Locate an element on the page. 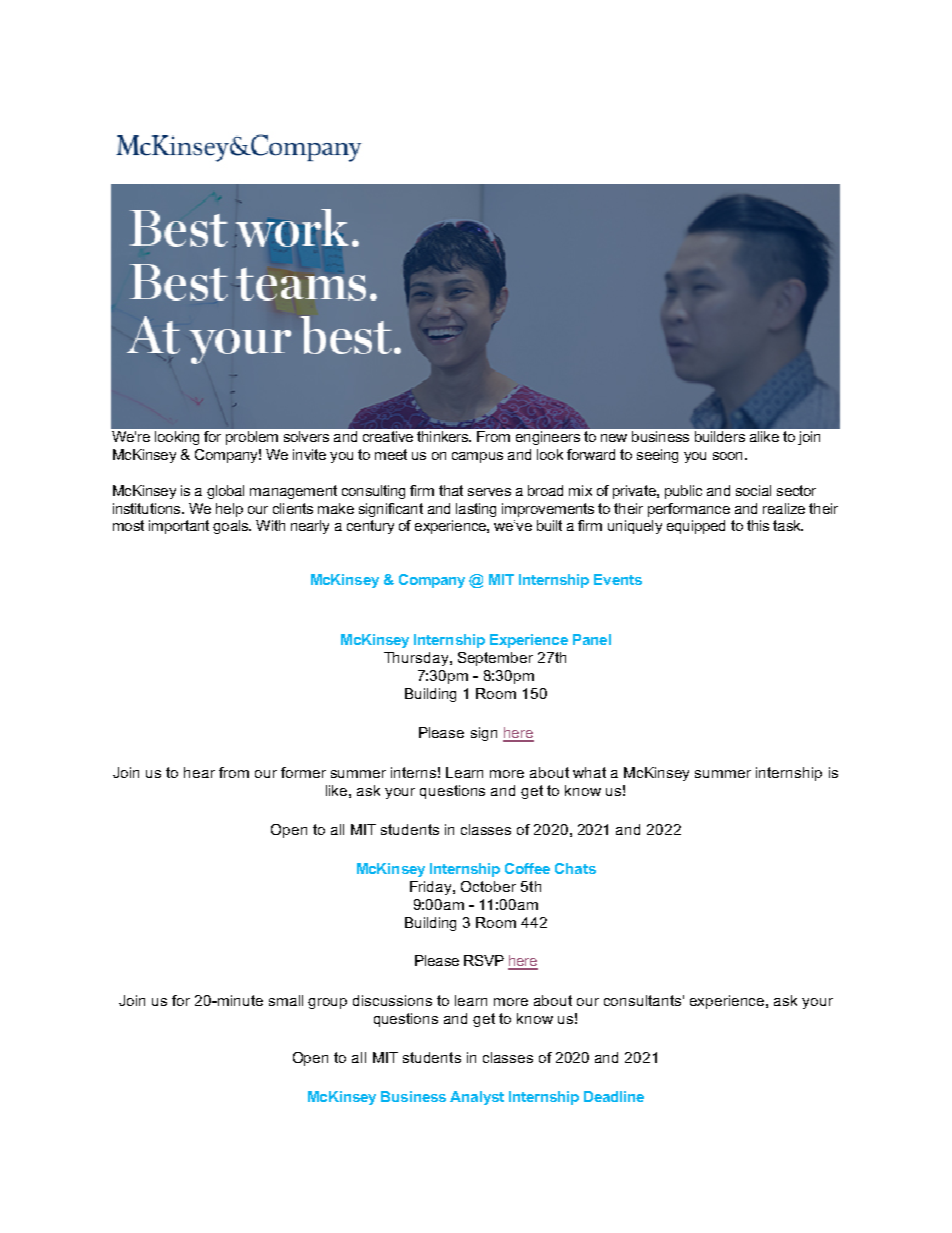  Panel is located at coordinates (592, 639).
